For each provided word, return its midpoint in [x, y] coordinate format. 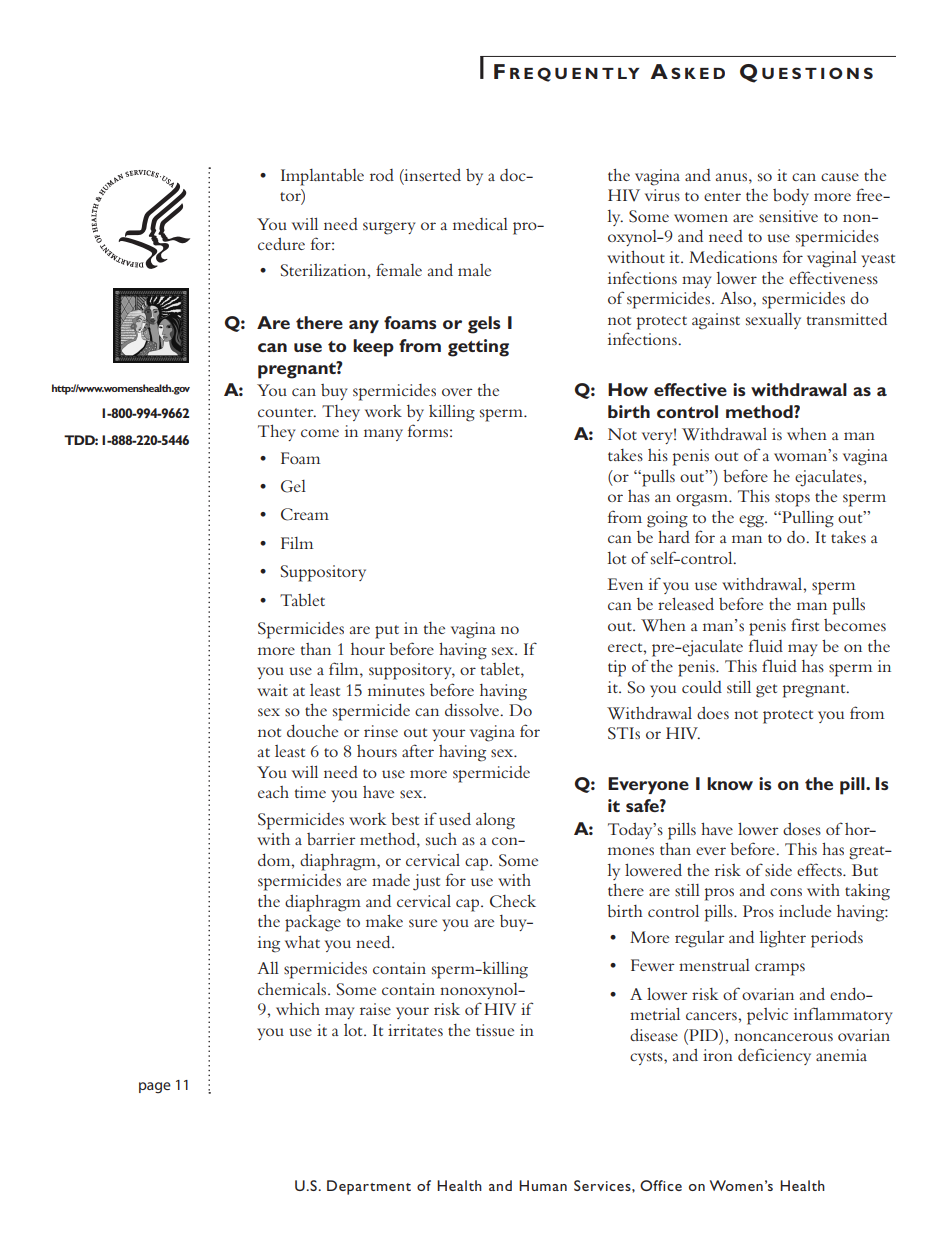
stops [792, 500]
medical [480, 224]
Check [513, 901]
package [313, 923]
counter [287, 412]
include [805, 911]
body [791, 197]
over [457, 392]
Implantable [322, 177]
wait [272, 690]
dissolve [473, 710]
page [155, 1087]
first [805, 624]
